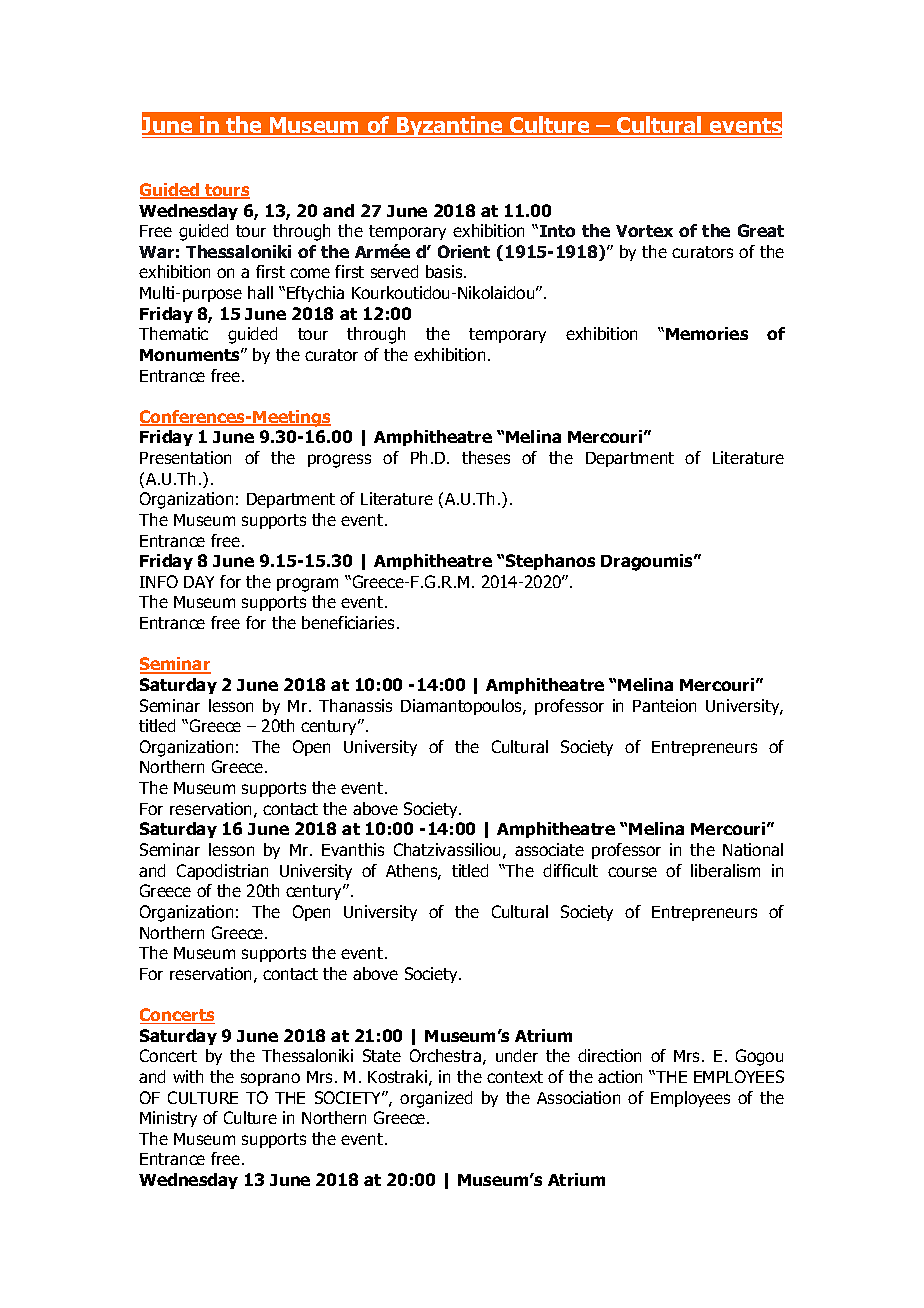  I want to click on Orient, so click(464, 251).
